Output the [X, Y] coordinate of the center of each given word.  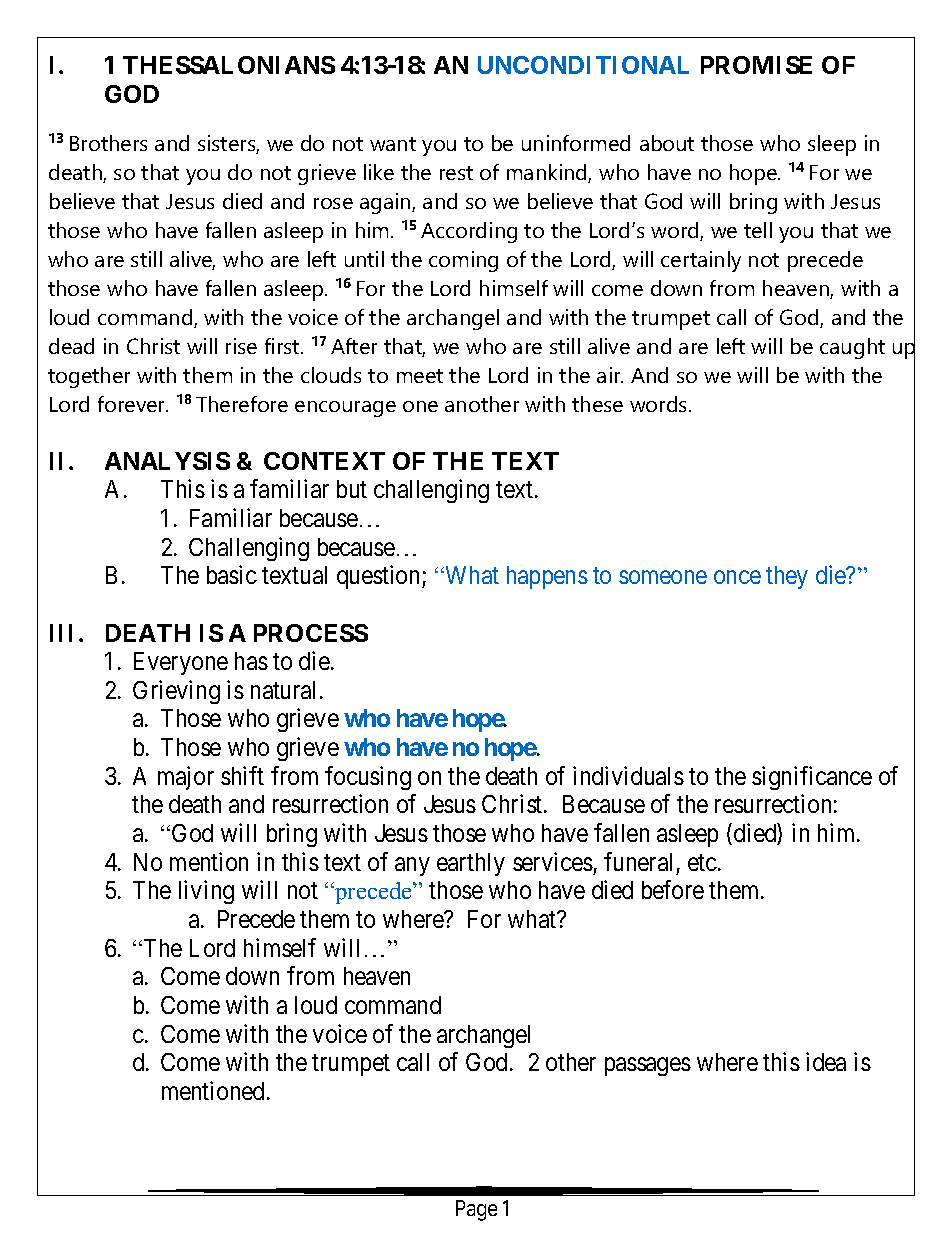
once [737, 577]
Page [476, 1210]
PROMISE [756, 65]
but [352, 489]
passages [648, 1067]
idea [826, 1061]
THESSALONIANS [229, 65]
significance [812, 778]
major [186, 778]
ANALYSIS [167, 461]
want [393, 144]
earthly [471, 864]
